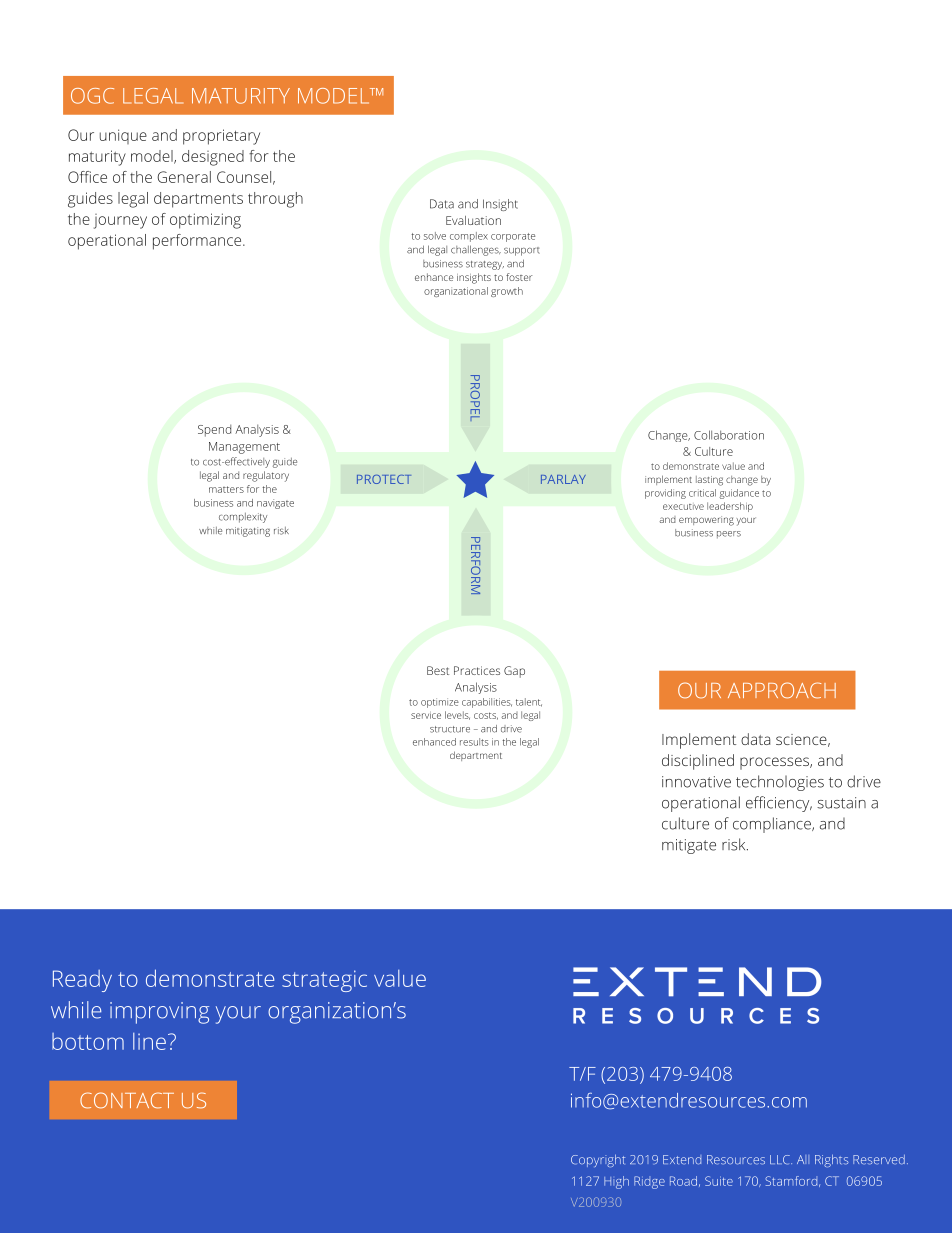 This page has height=1233, width=952. Describe the element at coordinates (324, 981) in the page. I see `strategic` at that location.
